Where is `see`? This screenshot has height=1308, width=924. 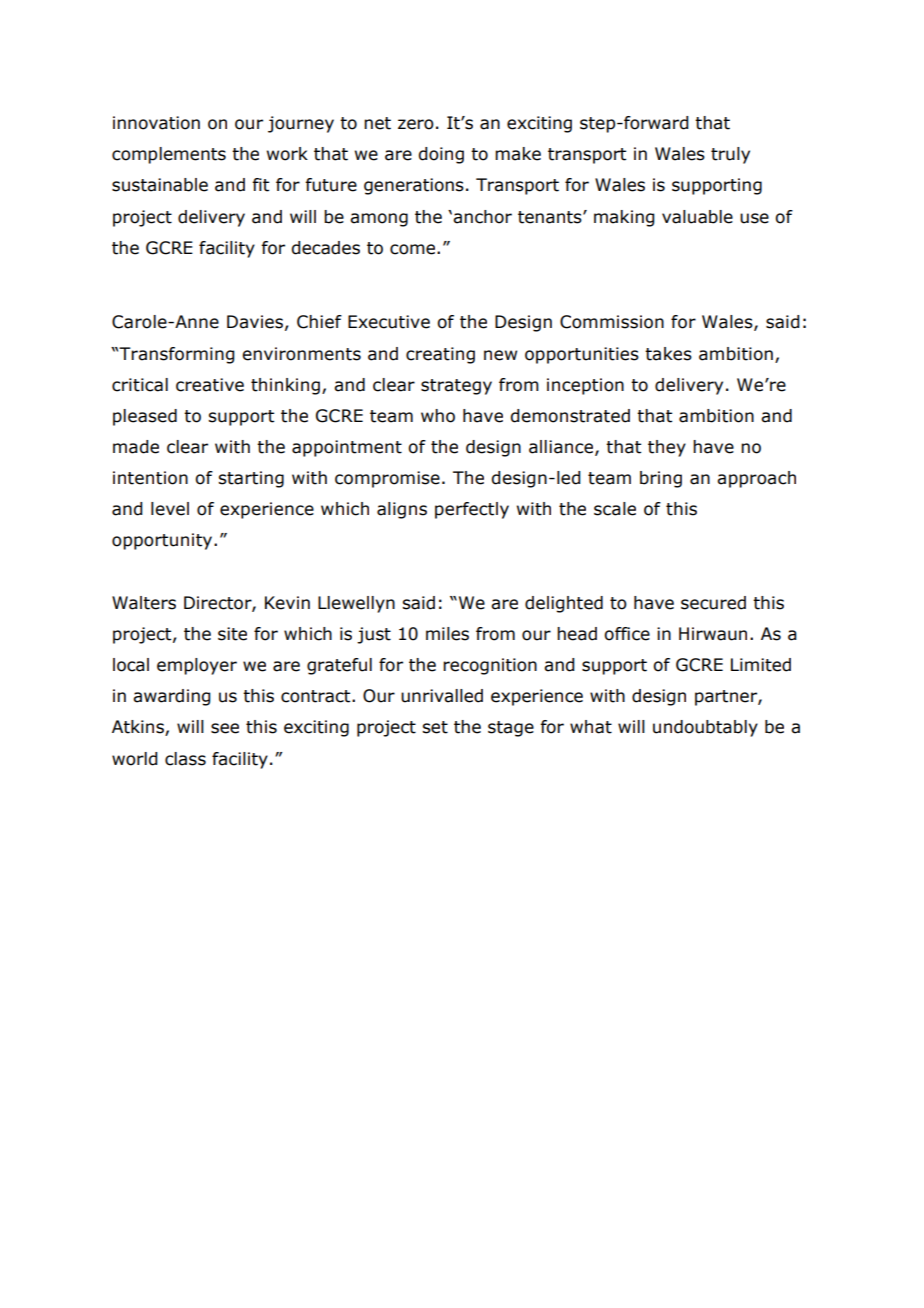 see is located at coordinates (225, 728).
